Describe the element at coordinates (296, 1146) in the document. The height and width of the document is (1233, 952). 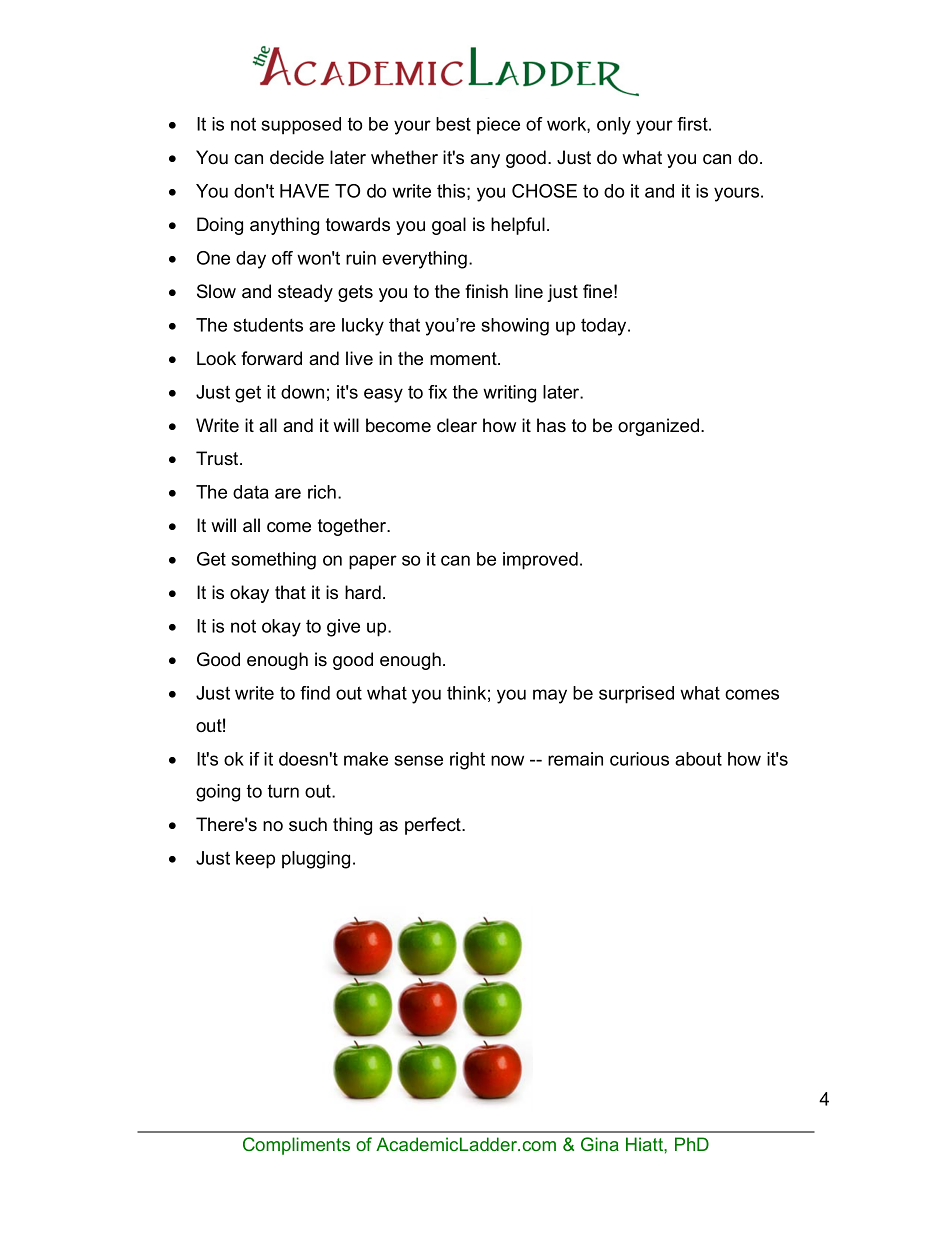
I see `Compliments` at that location.
